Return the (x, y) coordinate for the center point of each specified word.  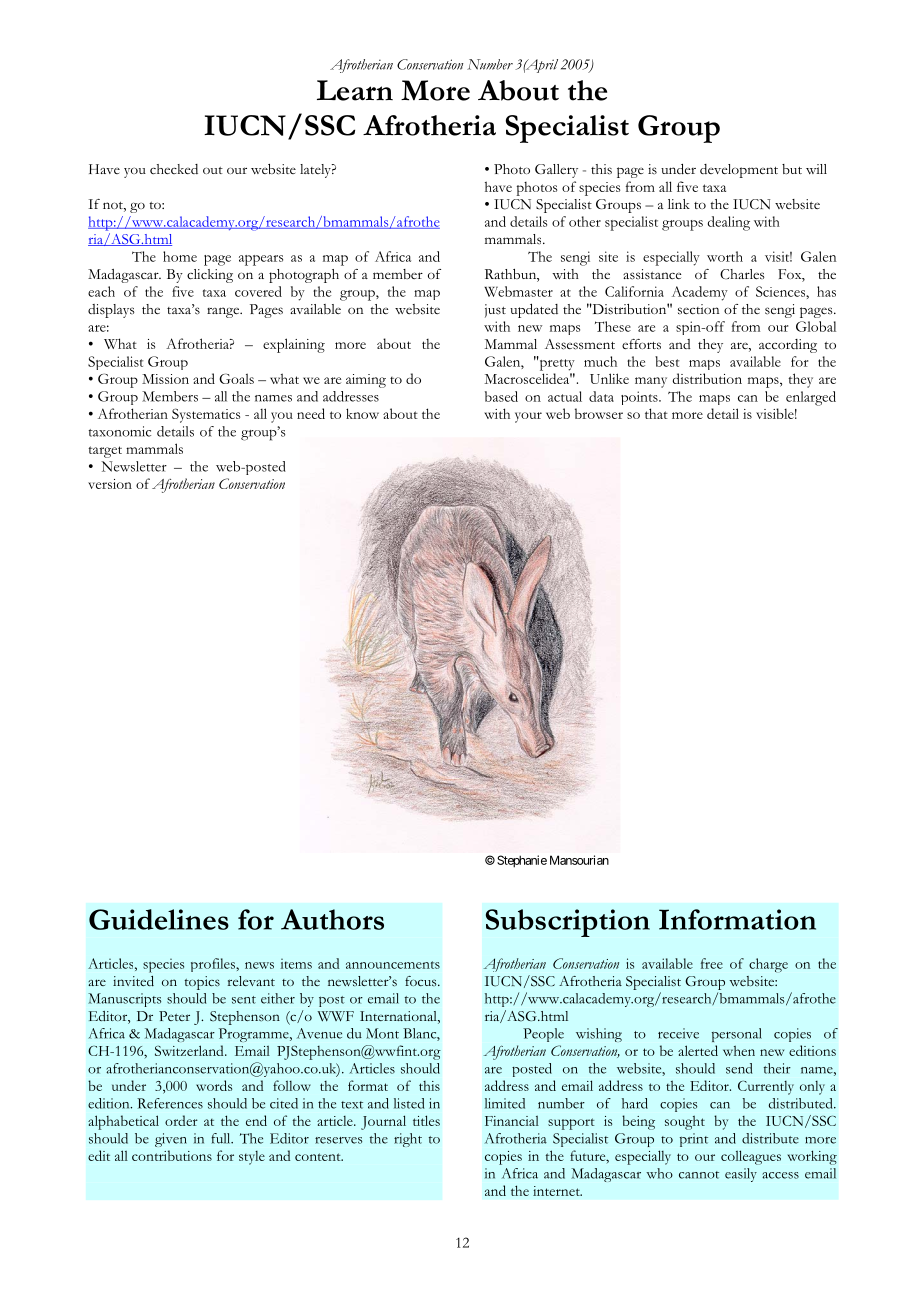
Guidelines (159, 919)
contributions (172, 1155)
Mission (165, 379)
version (110, 484)
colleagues (751, 1157)
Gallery (556, 171)
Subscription (568, 923)
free (712, 963)
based (501, 396)
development (739, 171)
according (788, 346)
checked (174, 169)
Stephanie (522, 861)
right (408, 1140)
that (656, 413)
